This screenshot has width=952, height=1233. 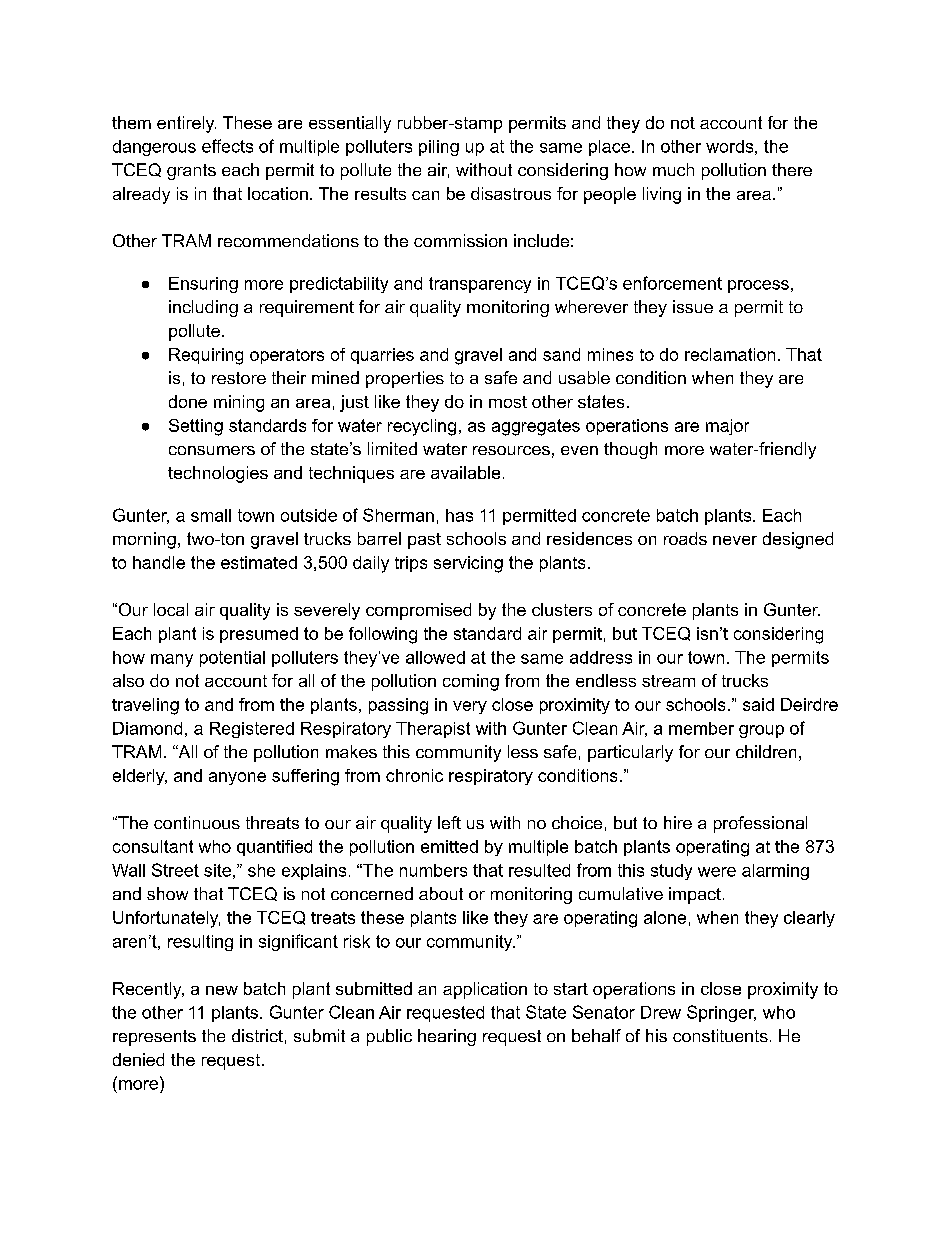 What do you see at coordinates (227, 146) in the screenshot?
I see `effects` at bounding box center [227, 146].
